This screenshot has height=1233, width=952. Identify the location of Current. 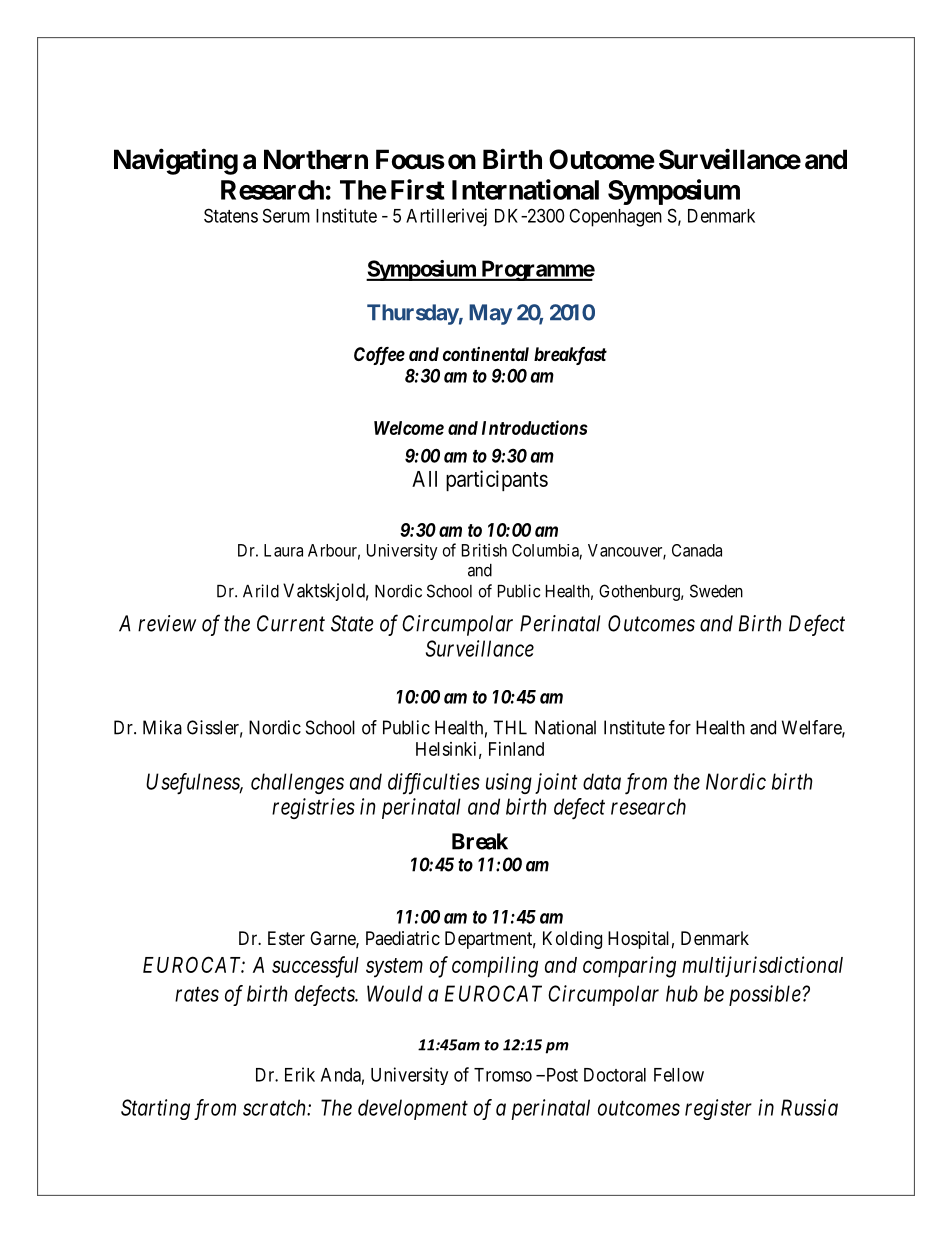
(291, 623).
